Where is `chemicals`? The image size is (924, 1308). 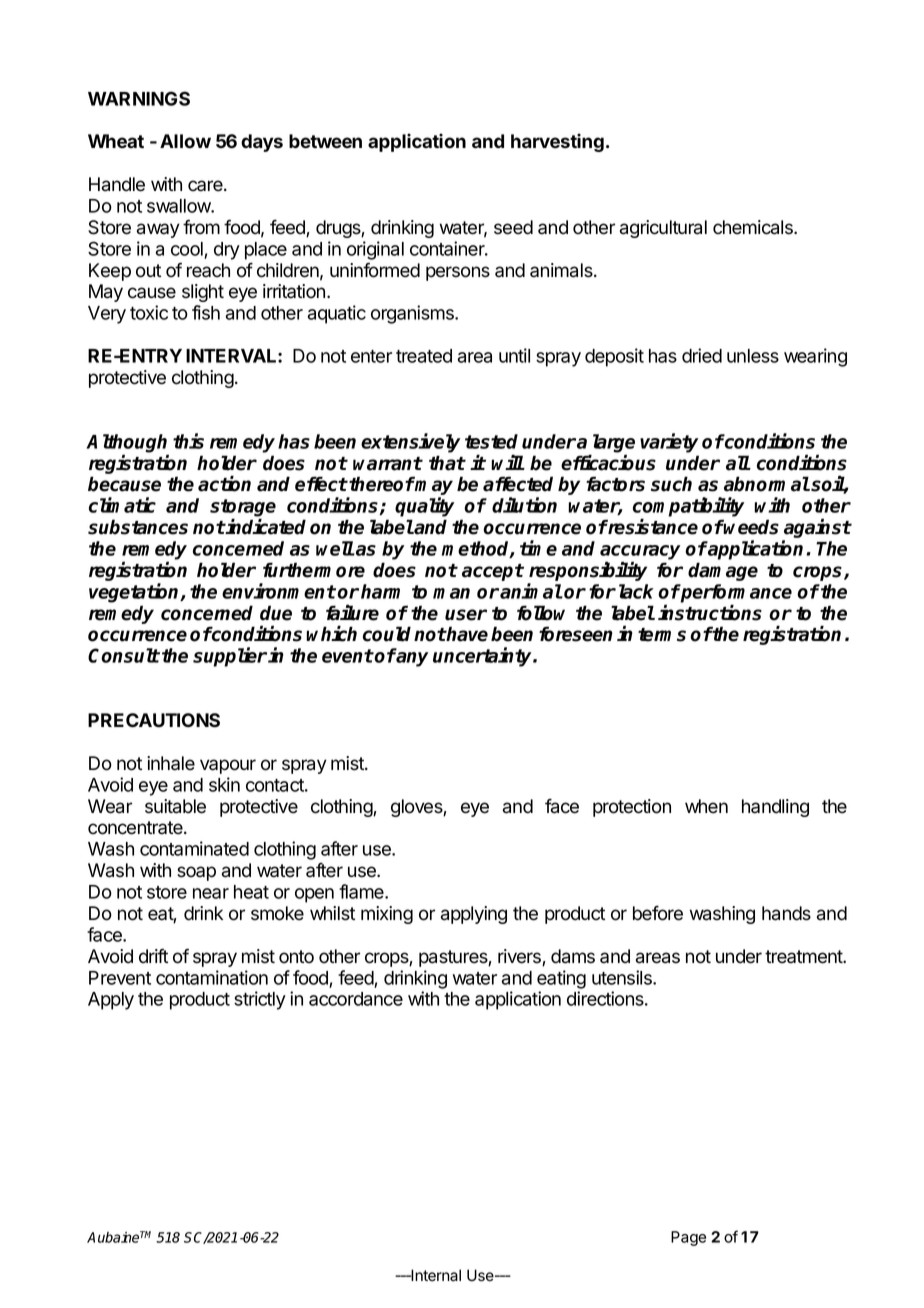 chemicals is located at coordinates (754, 227).
